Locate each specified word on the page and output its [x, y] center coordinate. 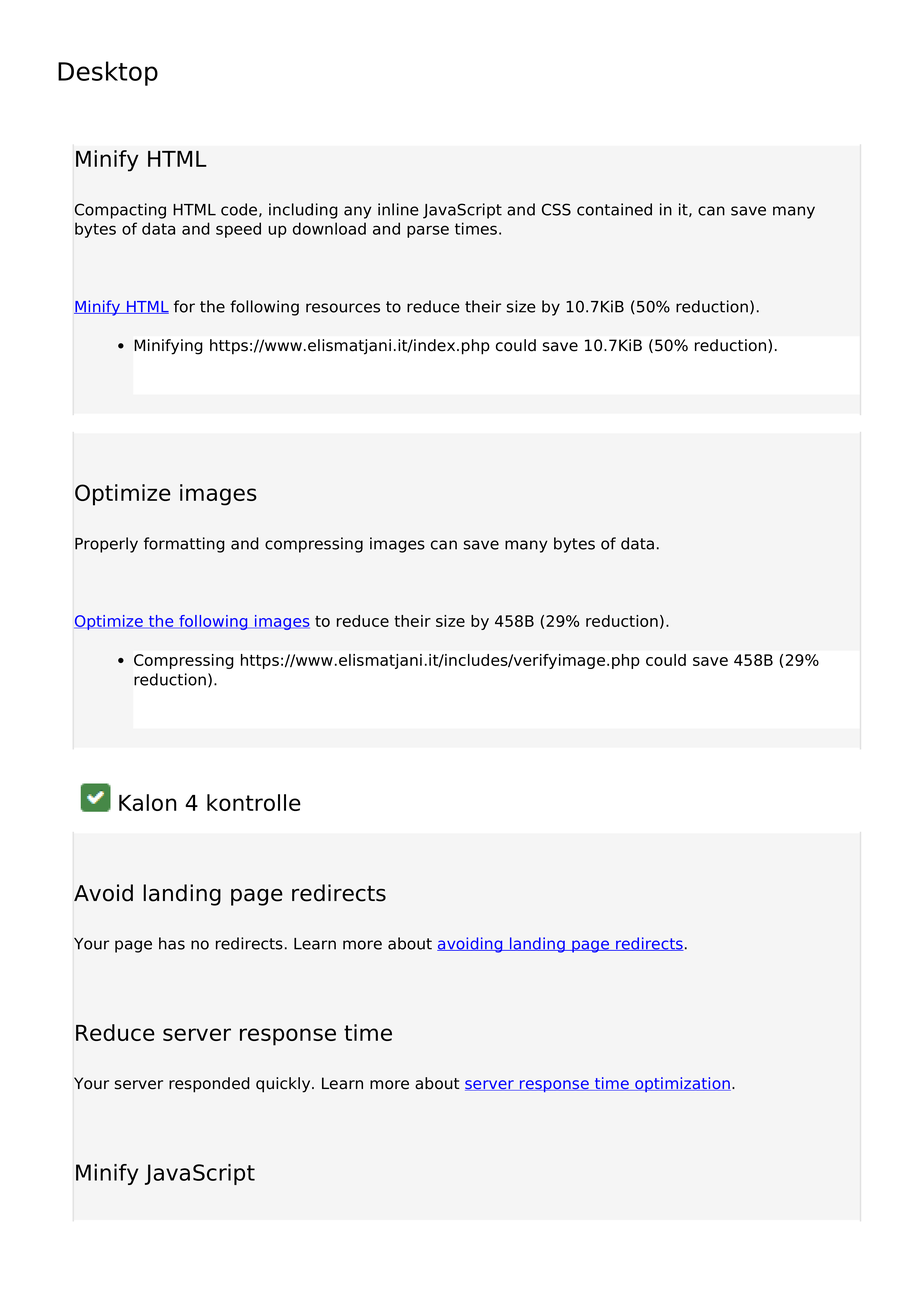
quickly [284, 1085]
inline [398, 209]
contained [614, 209]
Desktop [108, 73]
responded [209, 1085]
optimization [682, 1084]
